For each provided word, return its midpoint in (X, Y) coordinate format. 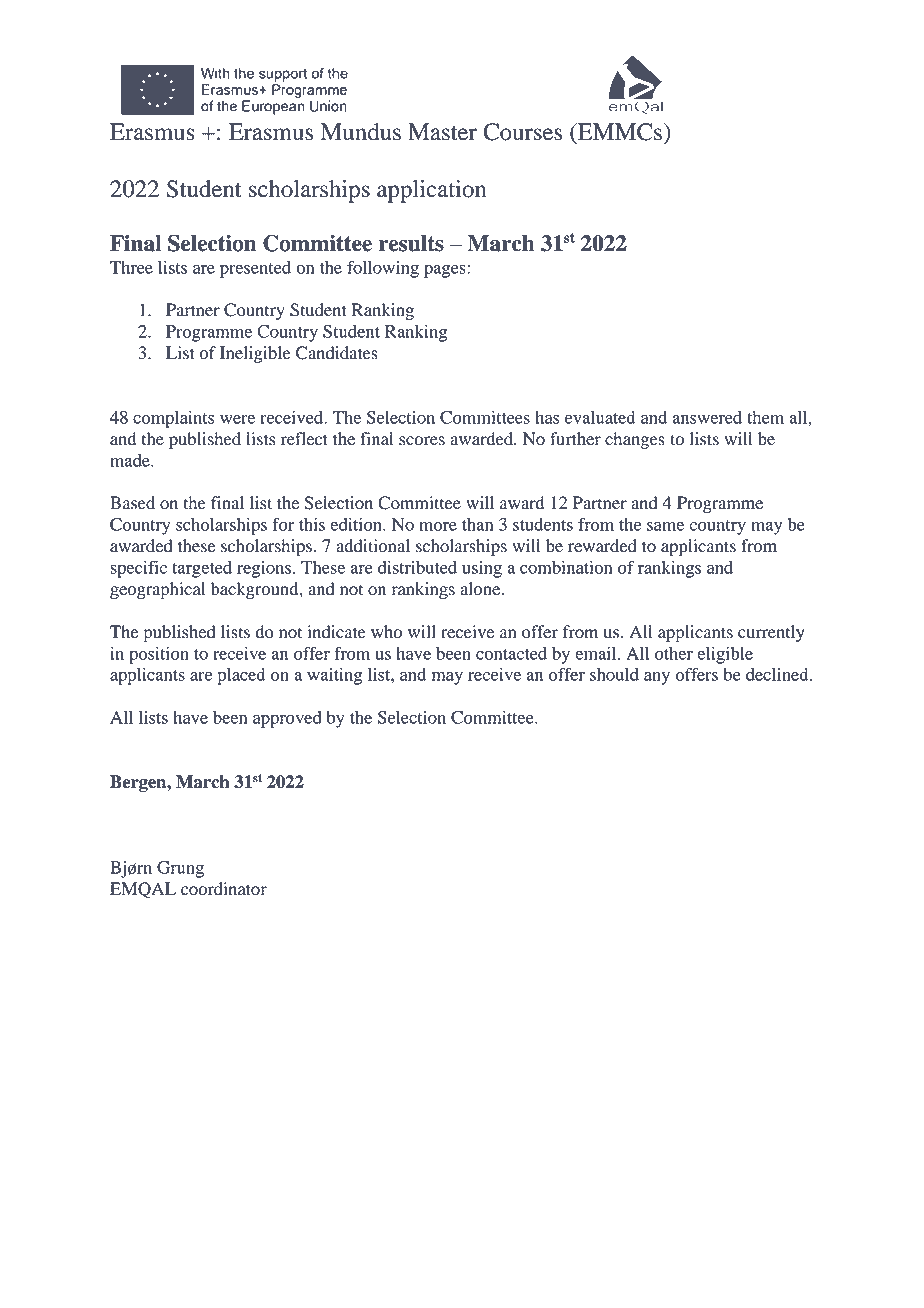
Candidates (337, 353)
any (657, 678)
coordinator (224, 889)
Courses (522, 132)
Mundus (361, 132)
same (665, 526)
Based (132, 503)
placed (241, 676)
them (765, 417)
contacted (511, 653)
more (438, 526)
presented (255, 269)
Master (442, 132)
